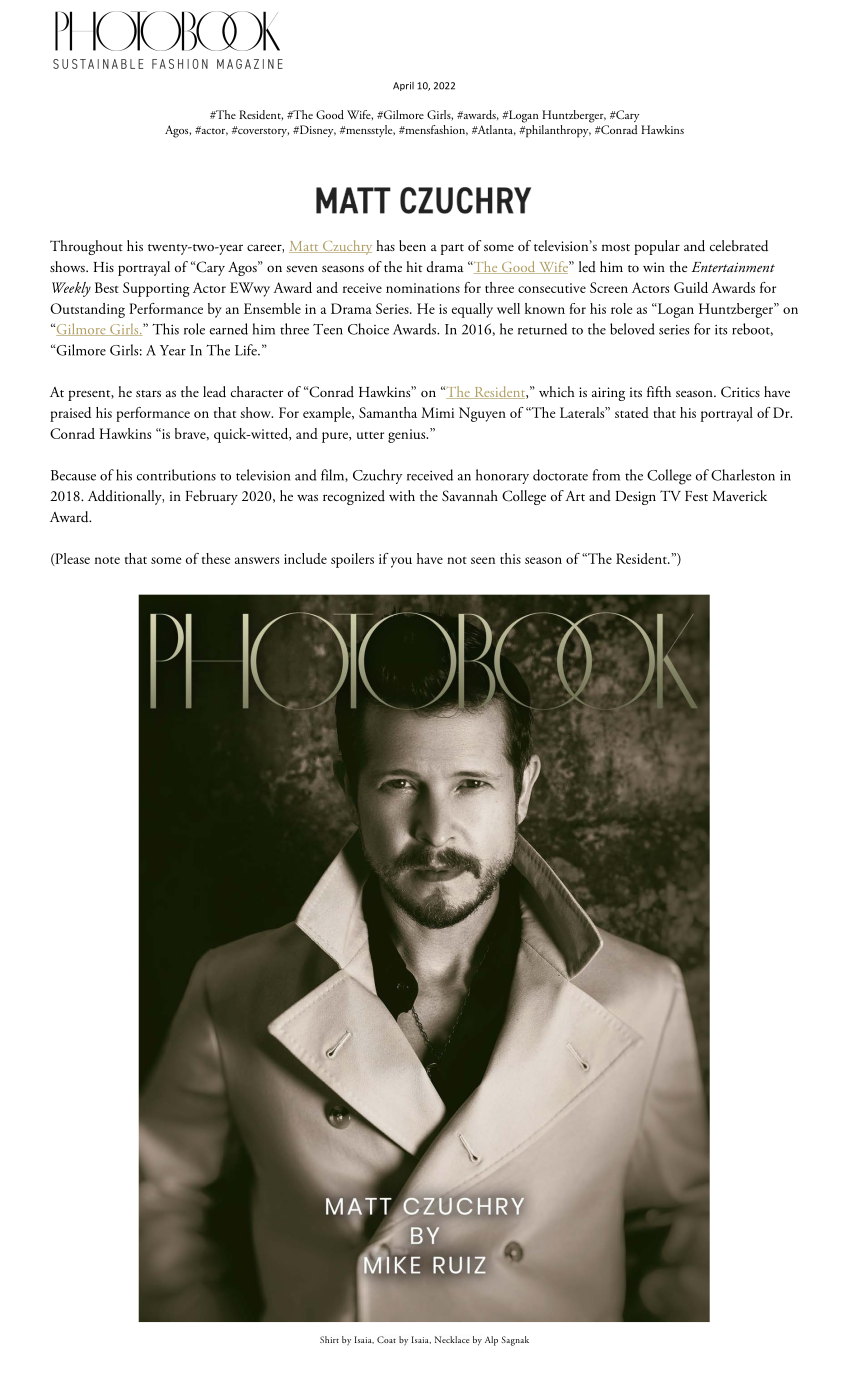 This screenshot has width=849, height=1400. What do you see at coordinates (386, 1339) in the screenshot?
I see `Coat` at bounding box center [386, 1339].
